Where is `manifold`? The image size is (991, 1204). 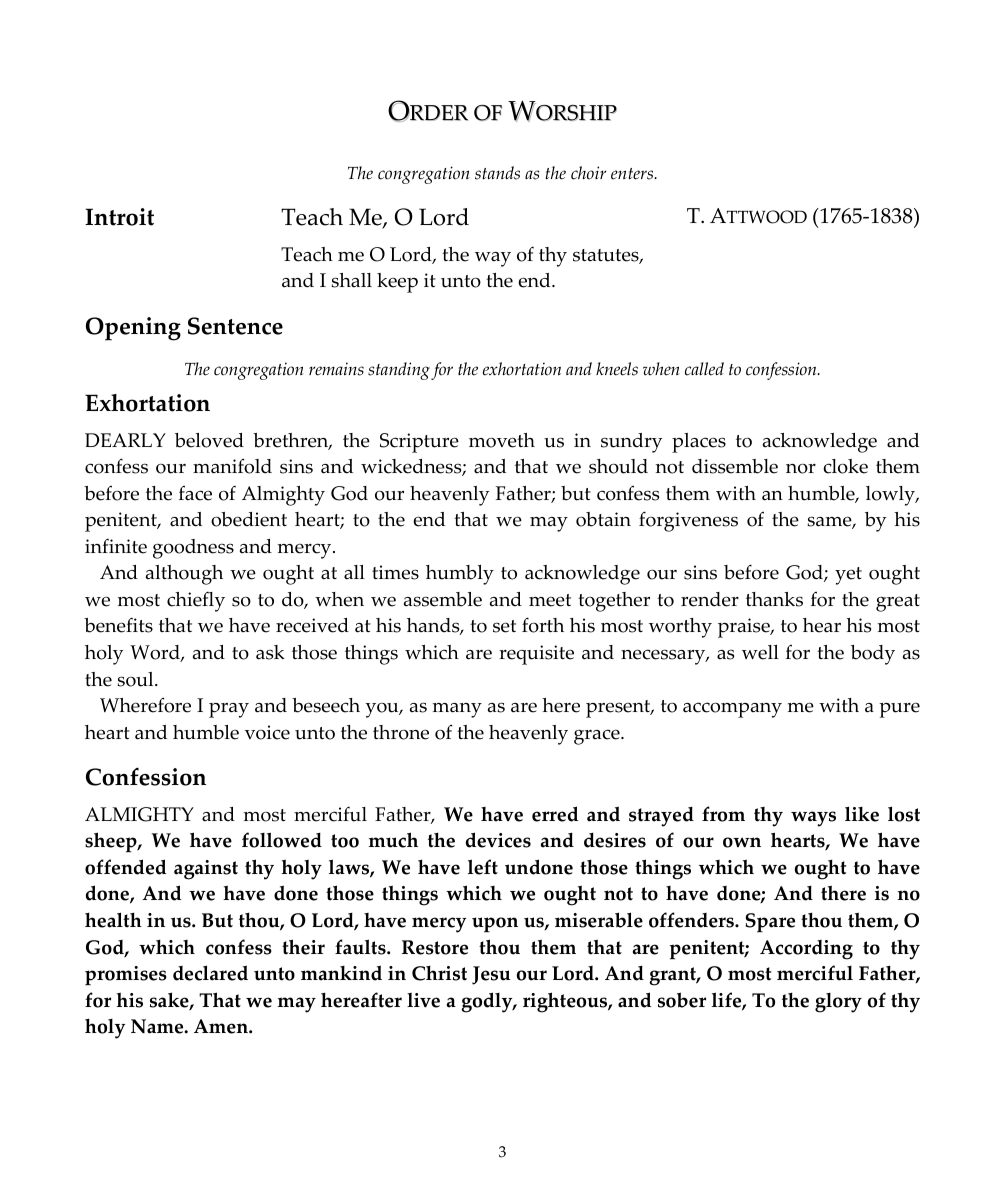
manifold is located at coordinates (232, 466).
